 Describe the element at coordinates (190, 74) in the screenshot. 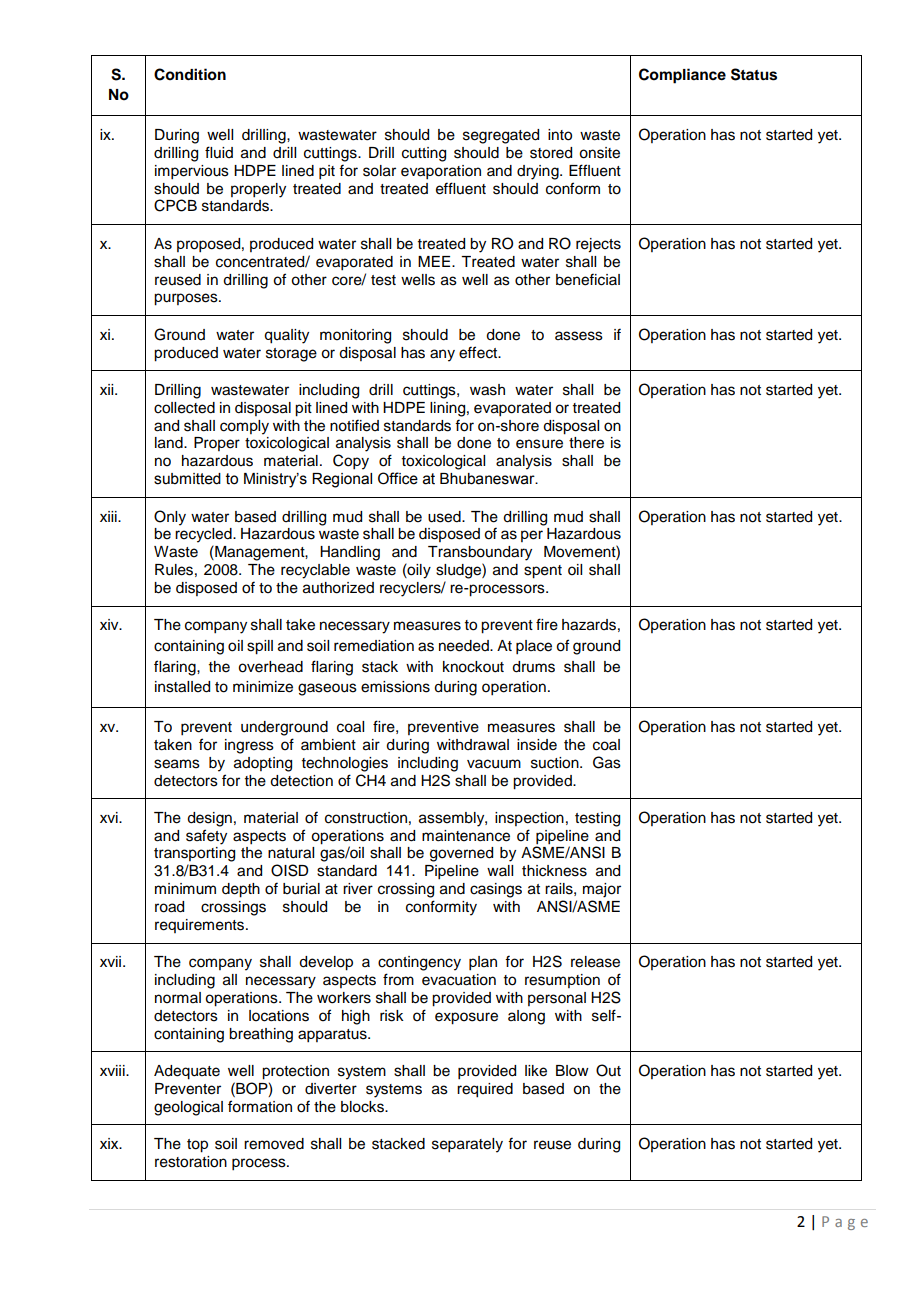

I see `Condition` at that location.
